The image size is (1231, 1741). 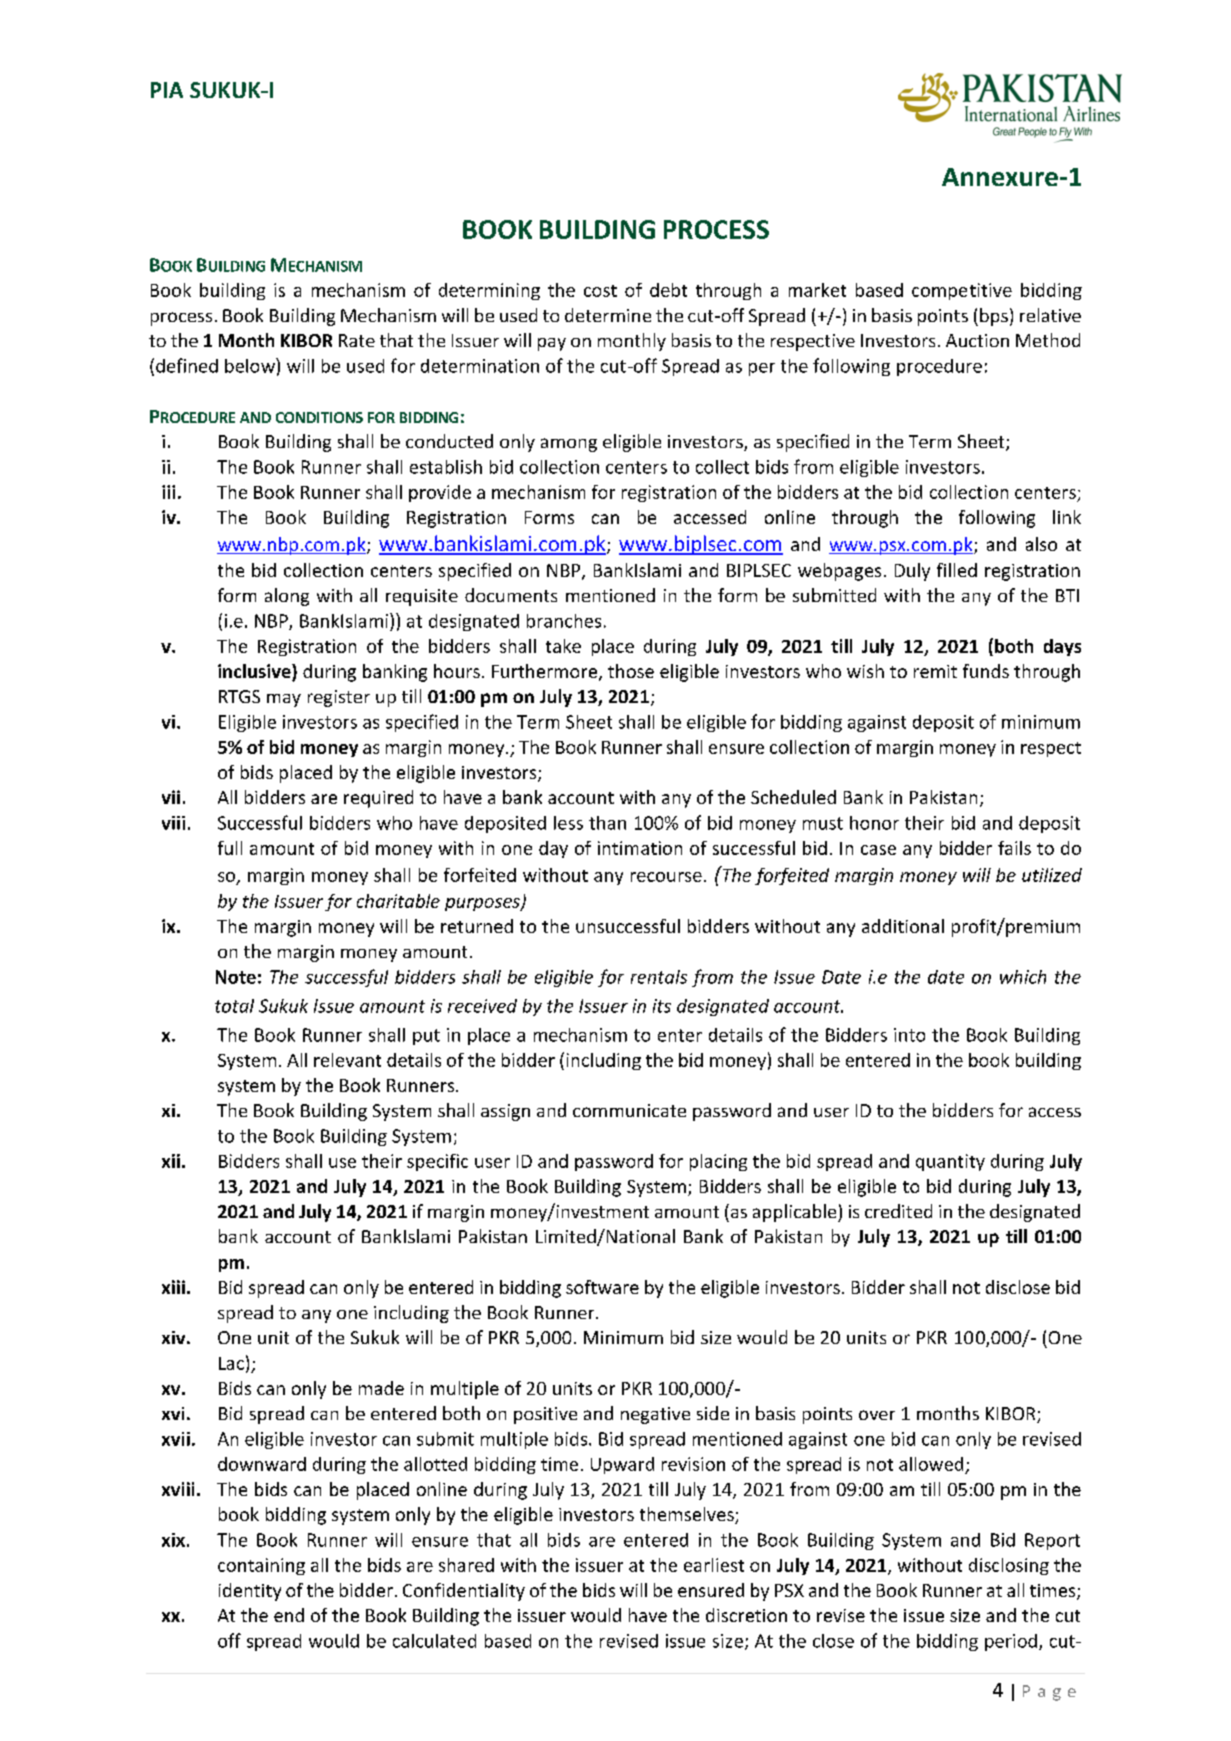 I want to click on cost, so click(x=600, y=291).
